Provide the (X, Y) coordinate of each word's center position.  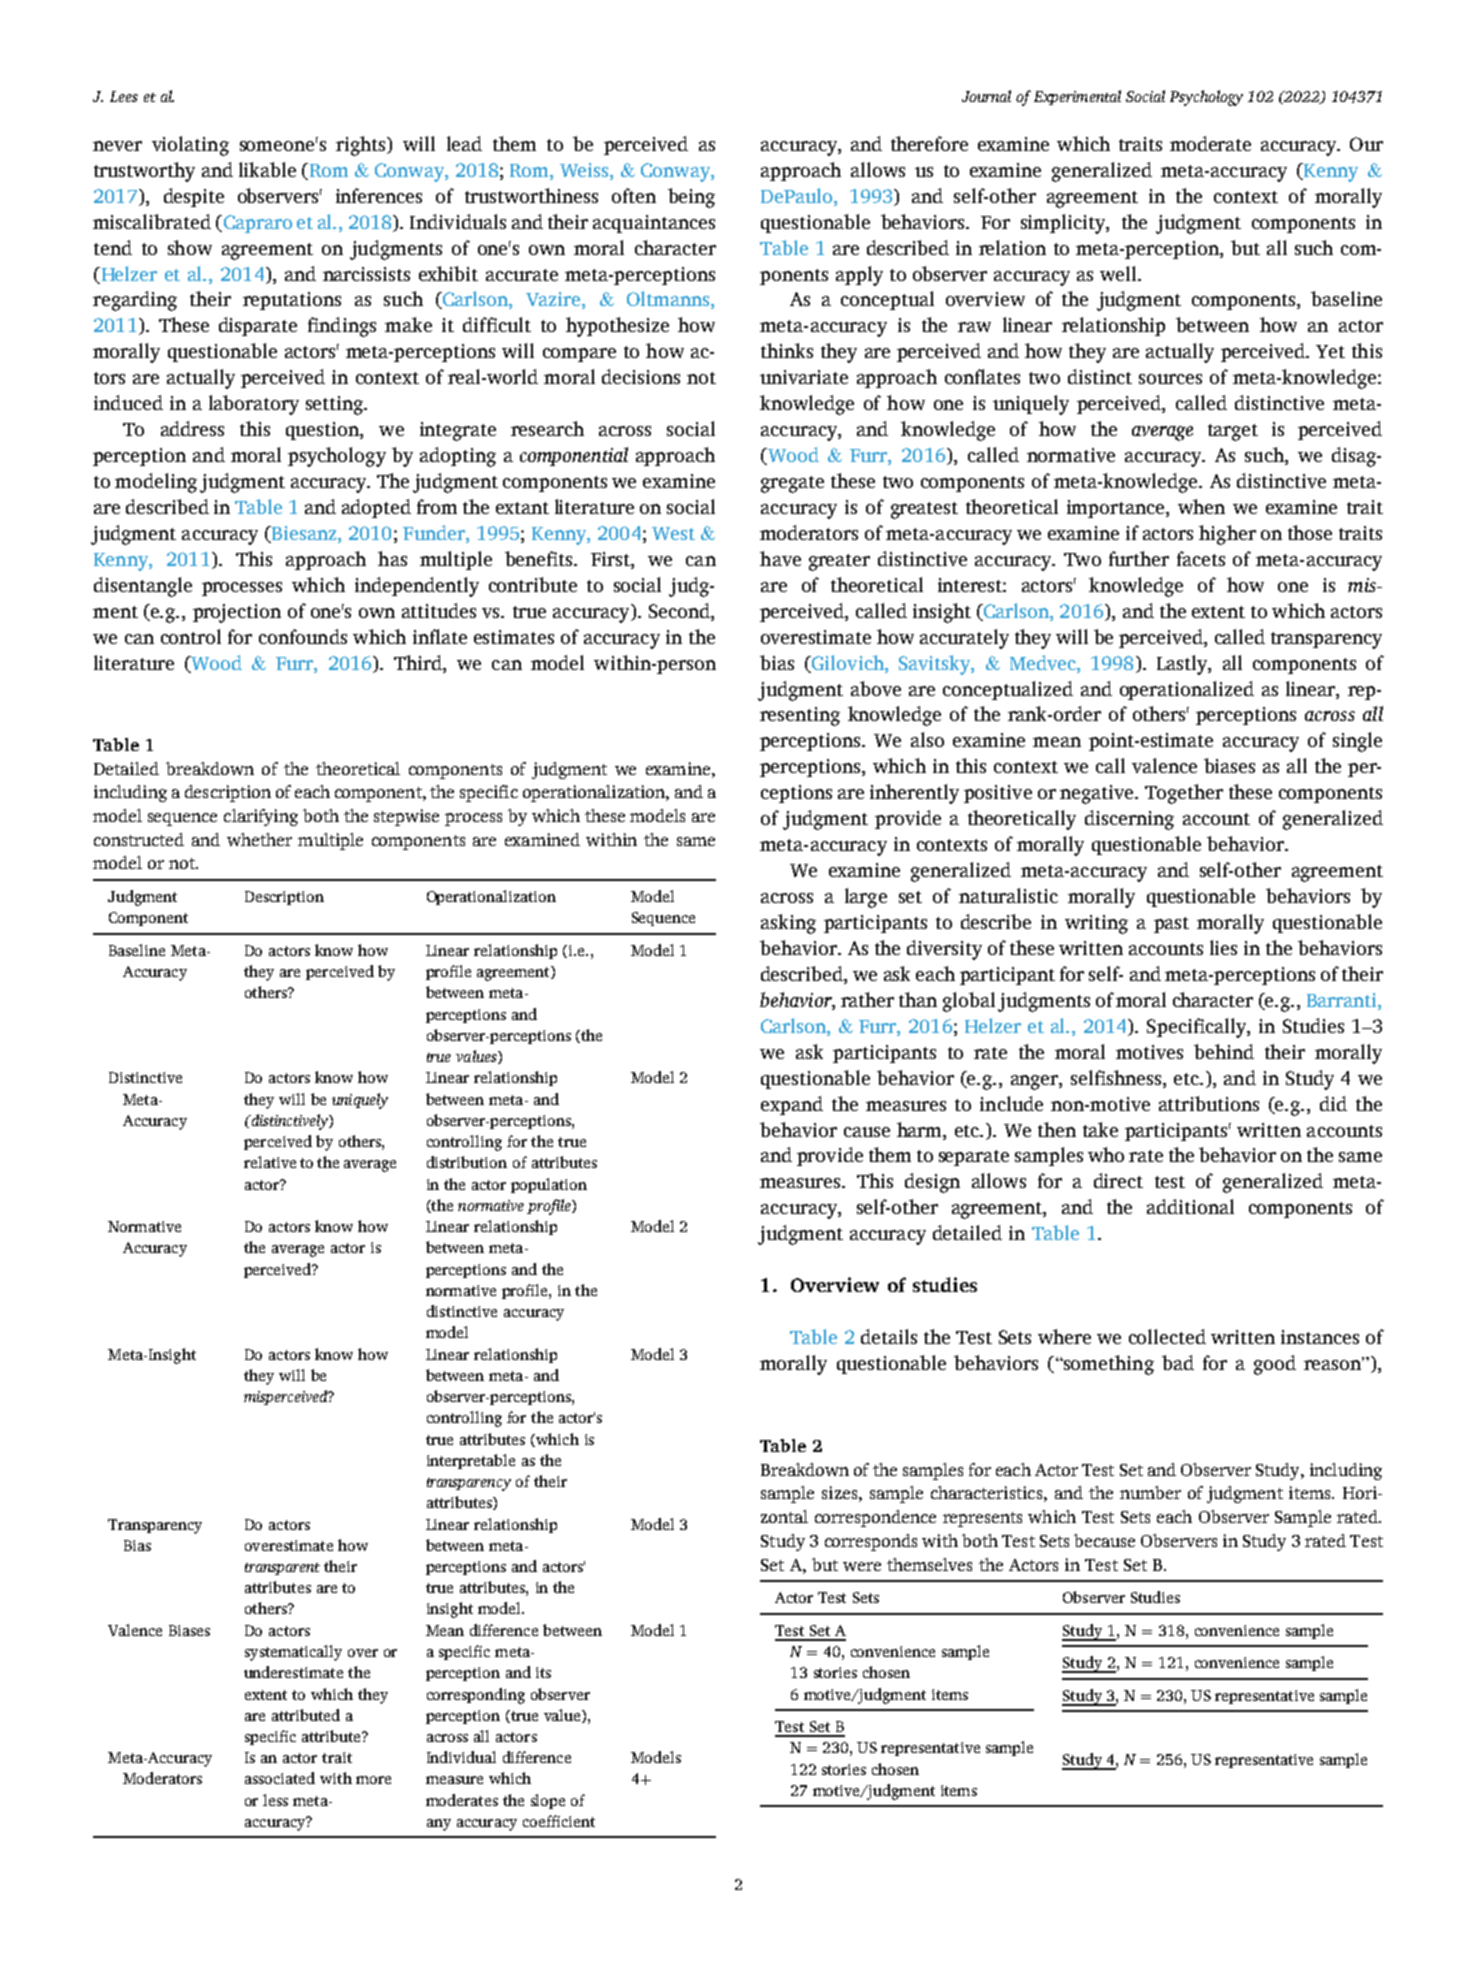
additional (1190, 1206)
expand (792, 1105)
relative (270, 1162)
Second (680, 610)
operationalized (1187, 690)
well (1119, 273)
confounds (303, 636)
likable (267, 169)
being (691, 198)
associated (280, 1778)
